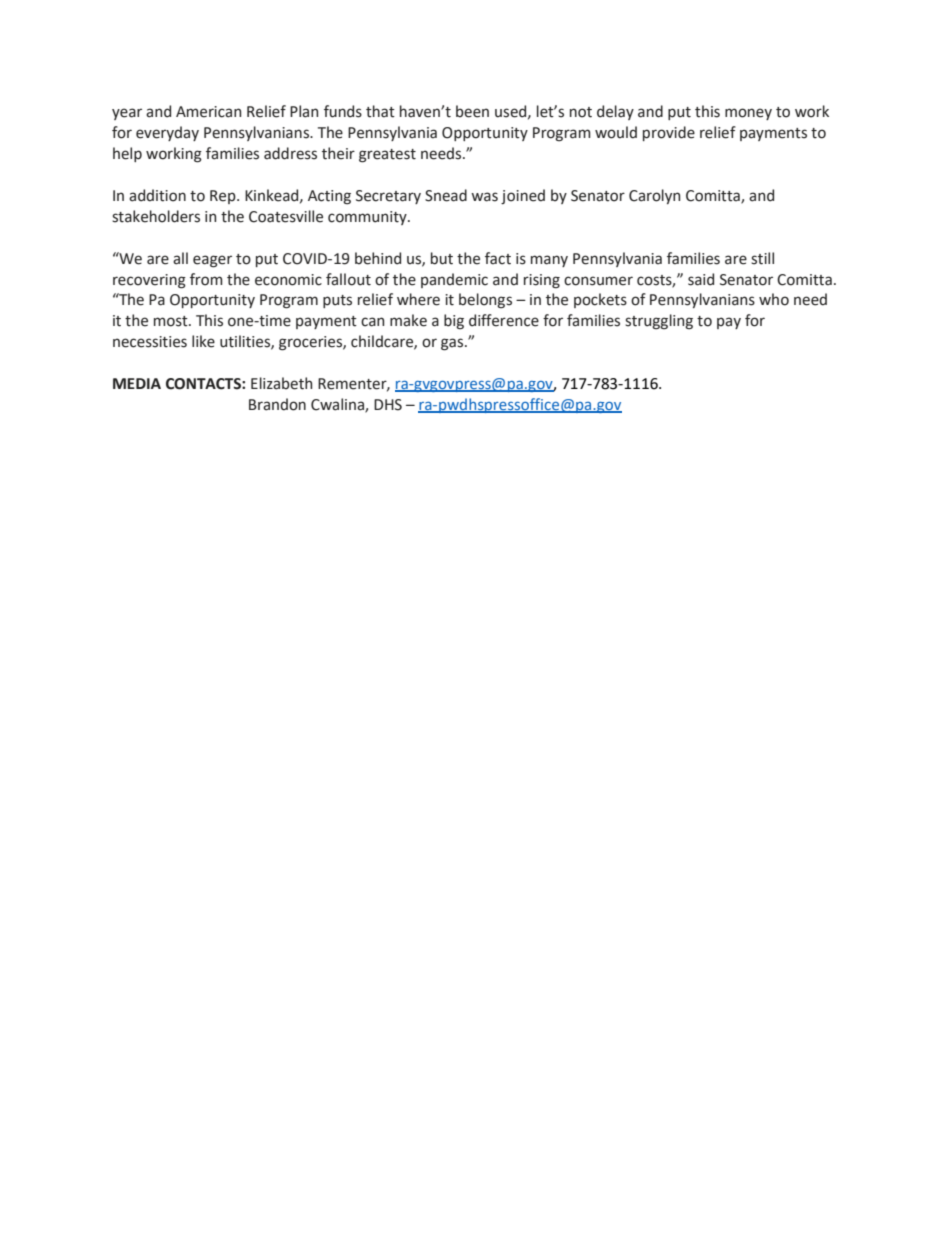 This screenshot has height=1233, width=952. Describe the element at coordinates (172, 321) in the screenshot. I see `most` at that location.
